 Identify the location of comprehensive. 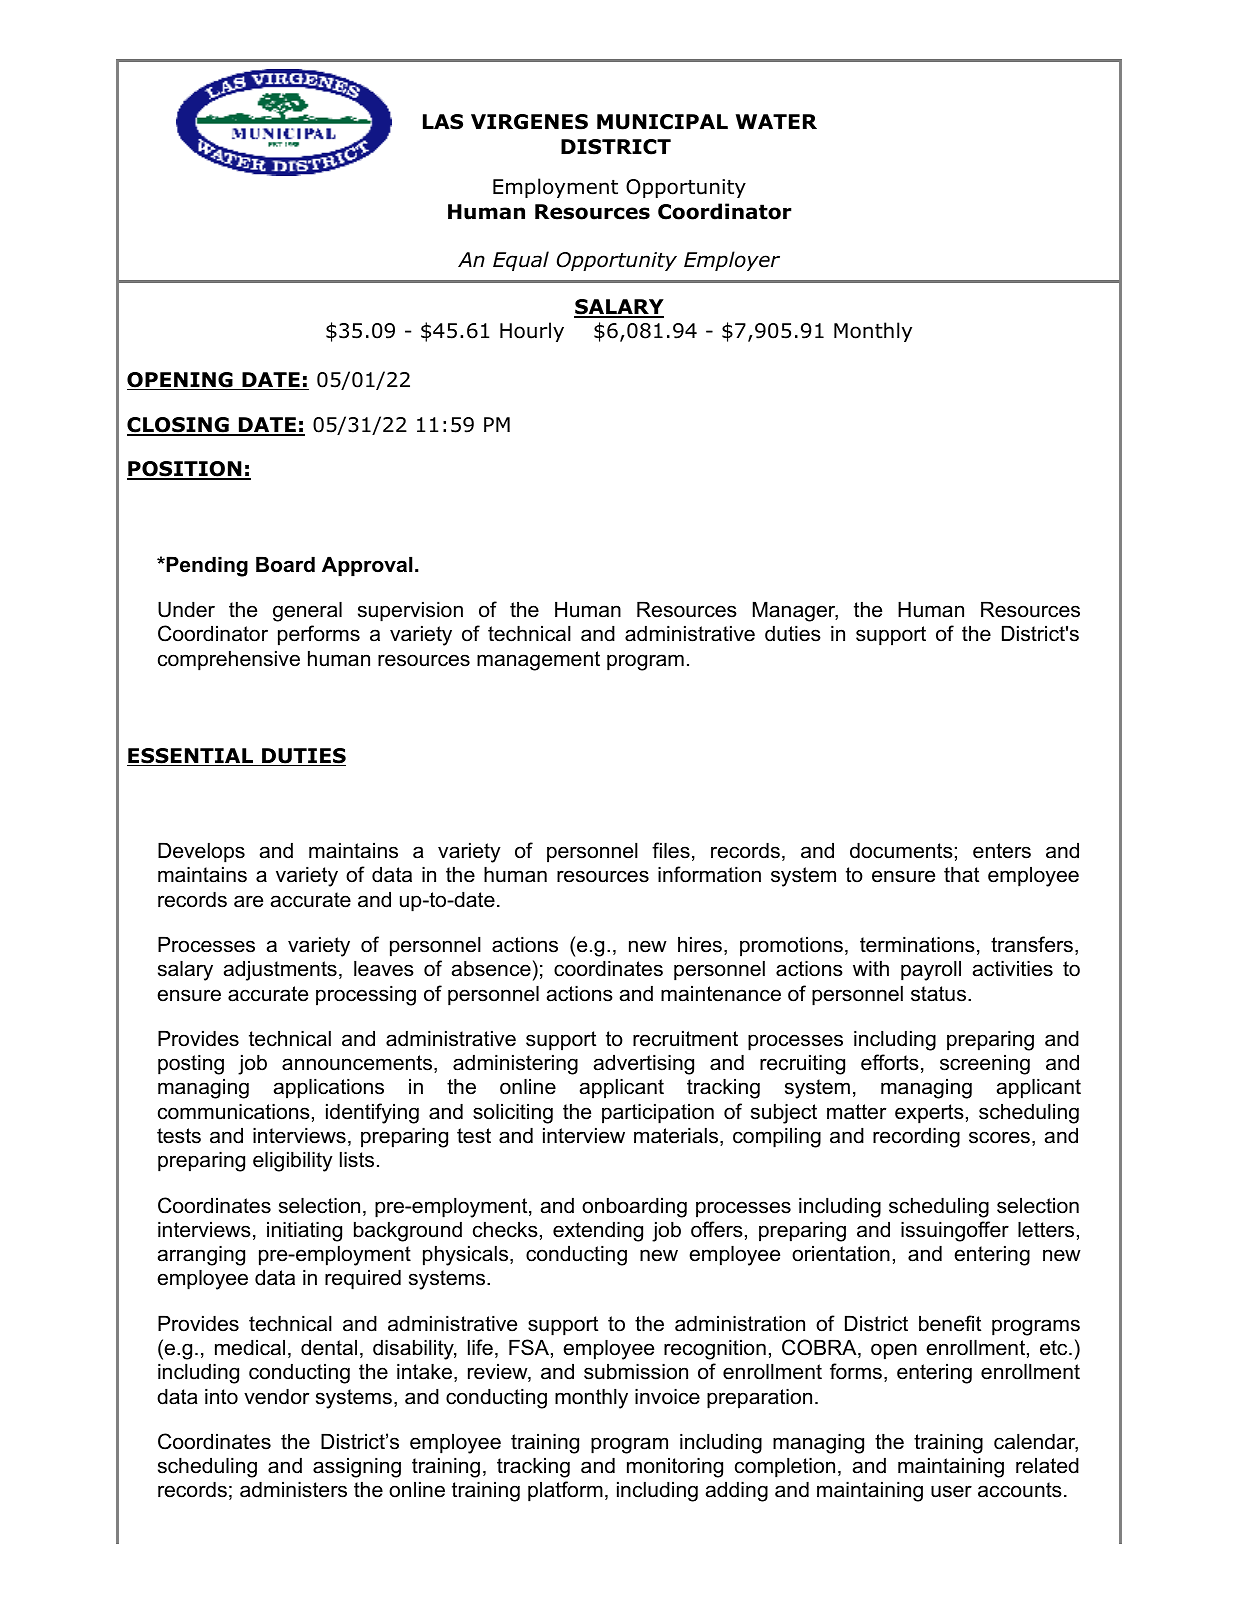
(229, 661).
